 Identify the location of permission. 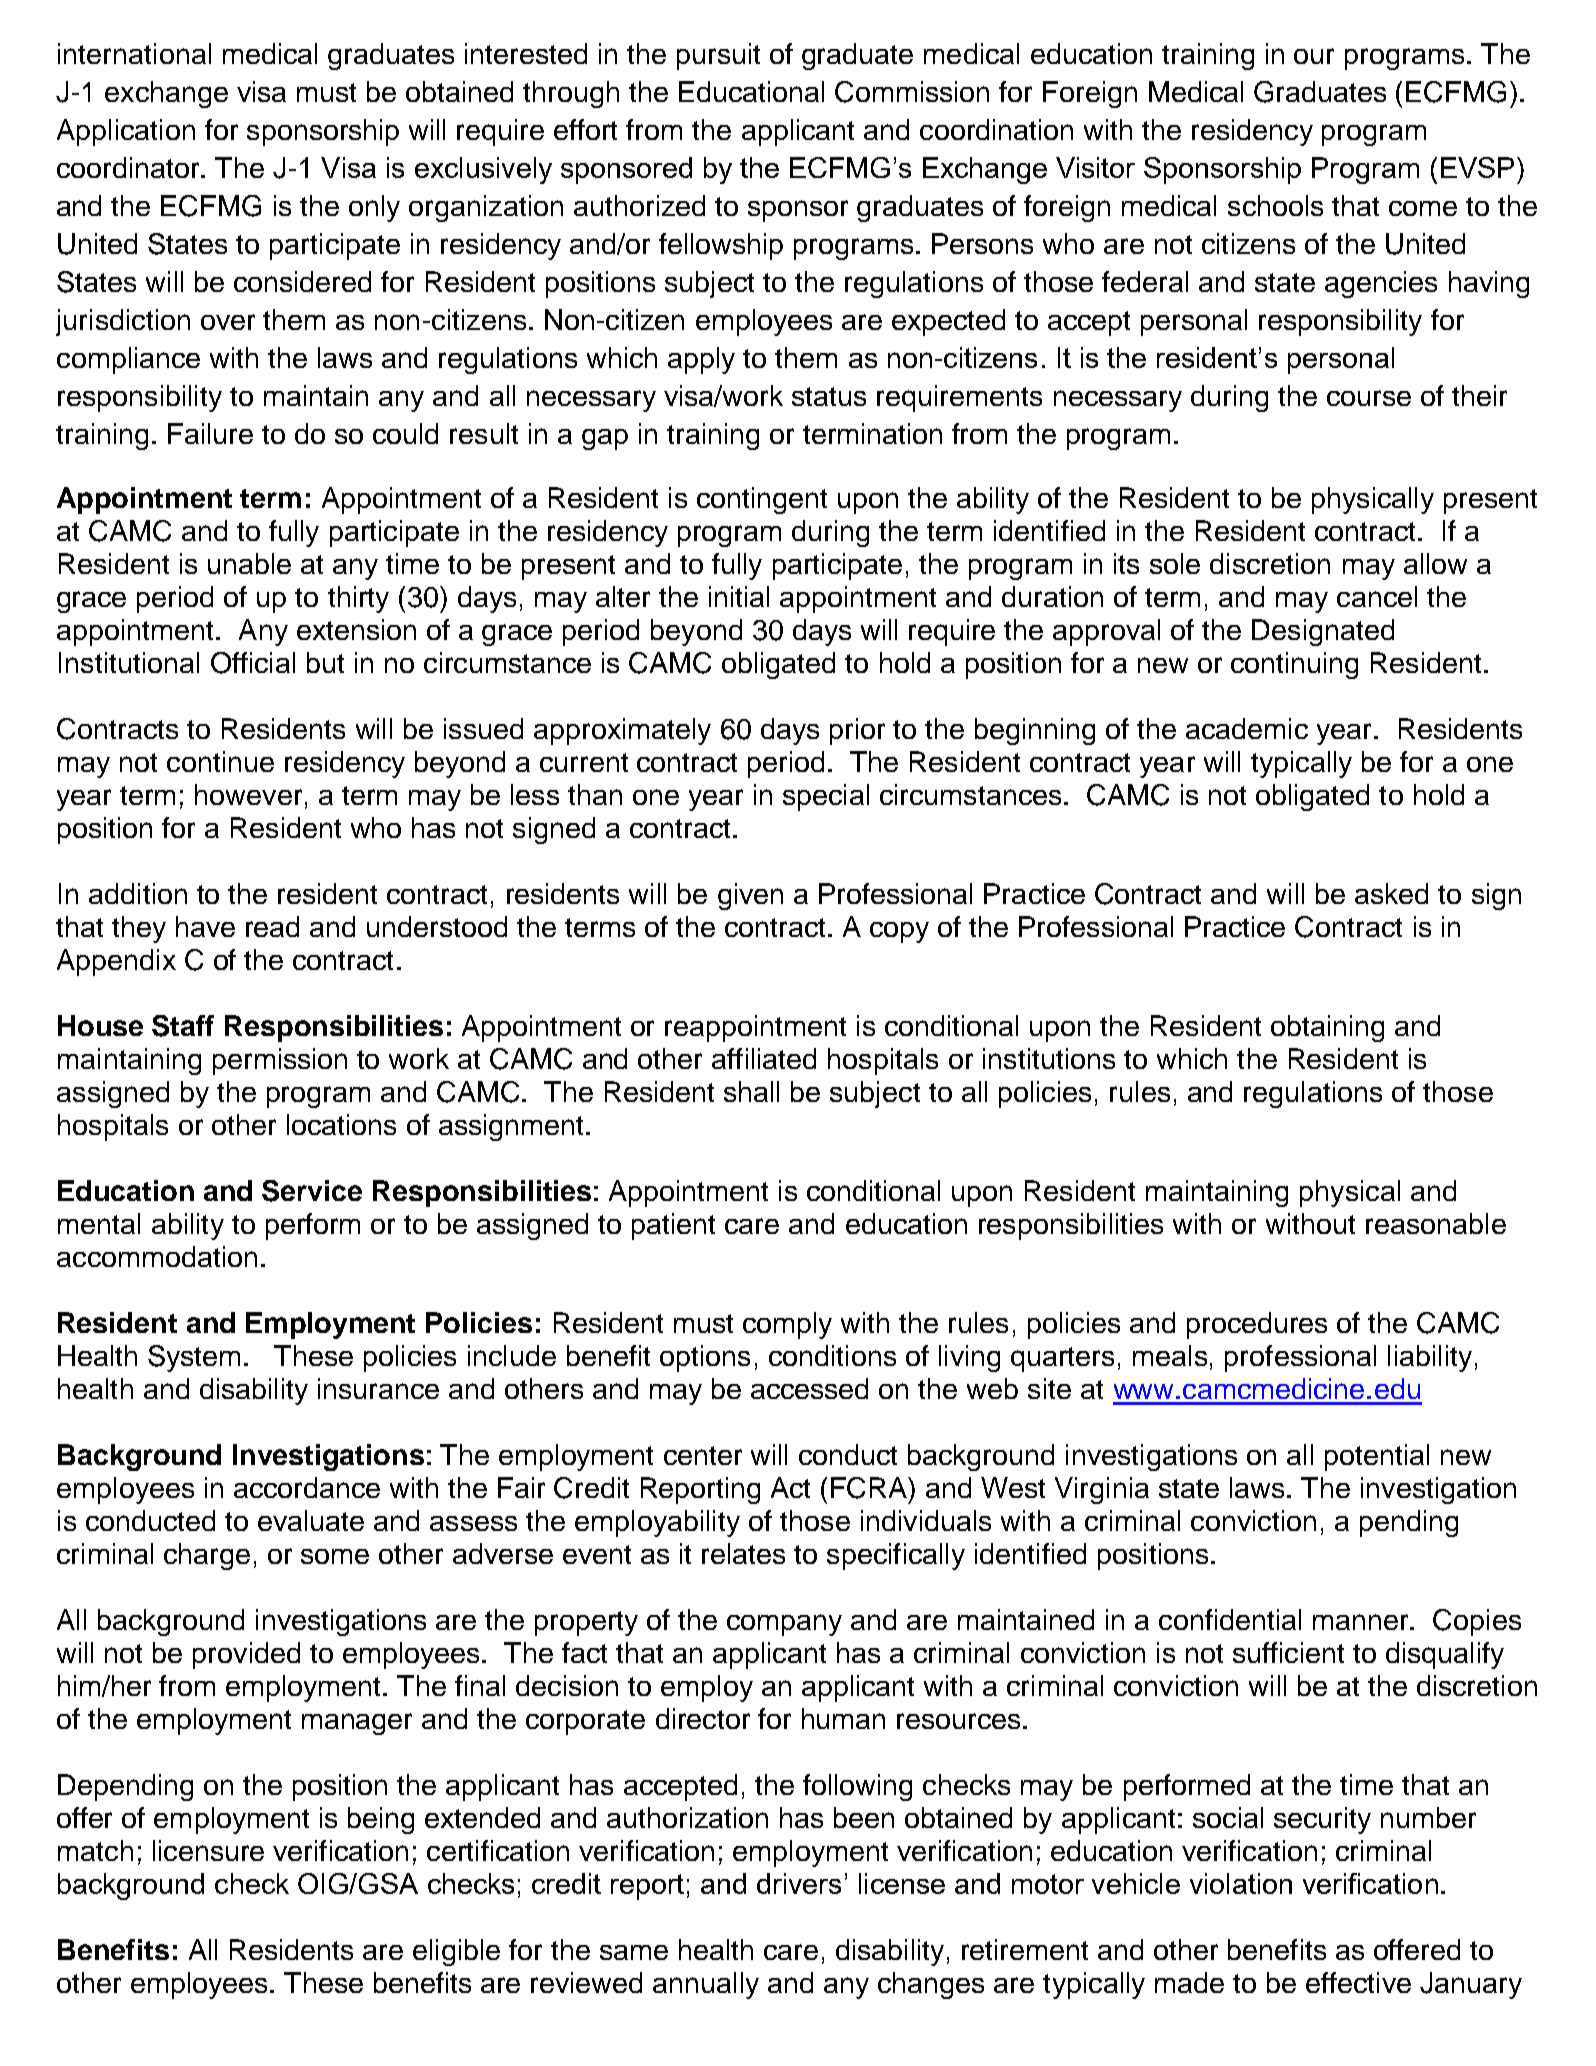
(280, 1061).
